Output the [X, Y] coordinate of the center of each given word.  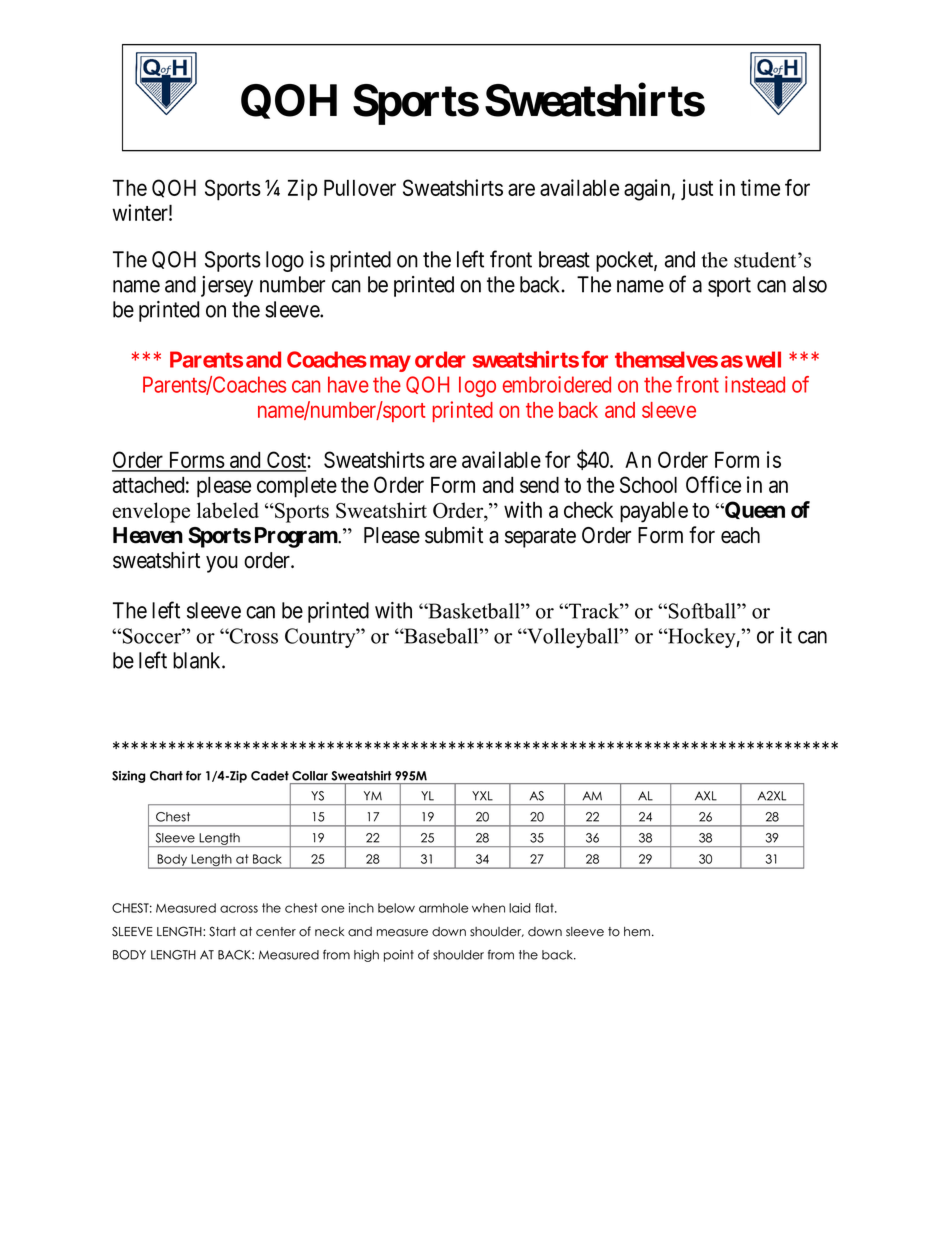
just [697, 189]
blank [198, 660]
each [740, 535]
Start [222, 931]
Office [713, 484]
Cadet [270, 776]
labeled [228, 510]
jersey [227, 286]
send [539, 484]
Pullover [360, 188]
